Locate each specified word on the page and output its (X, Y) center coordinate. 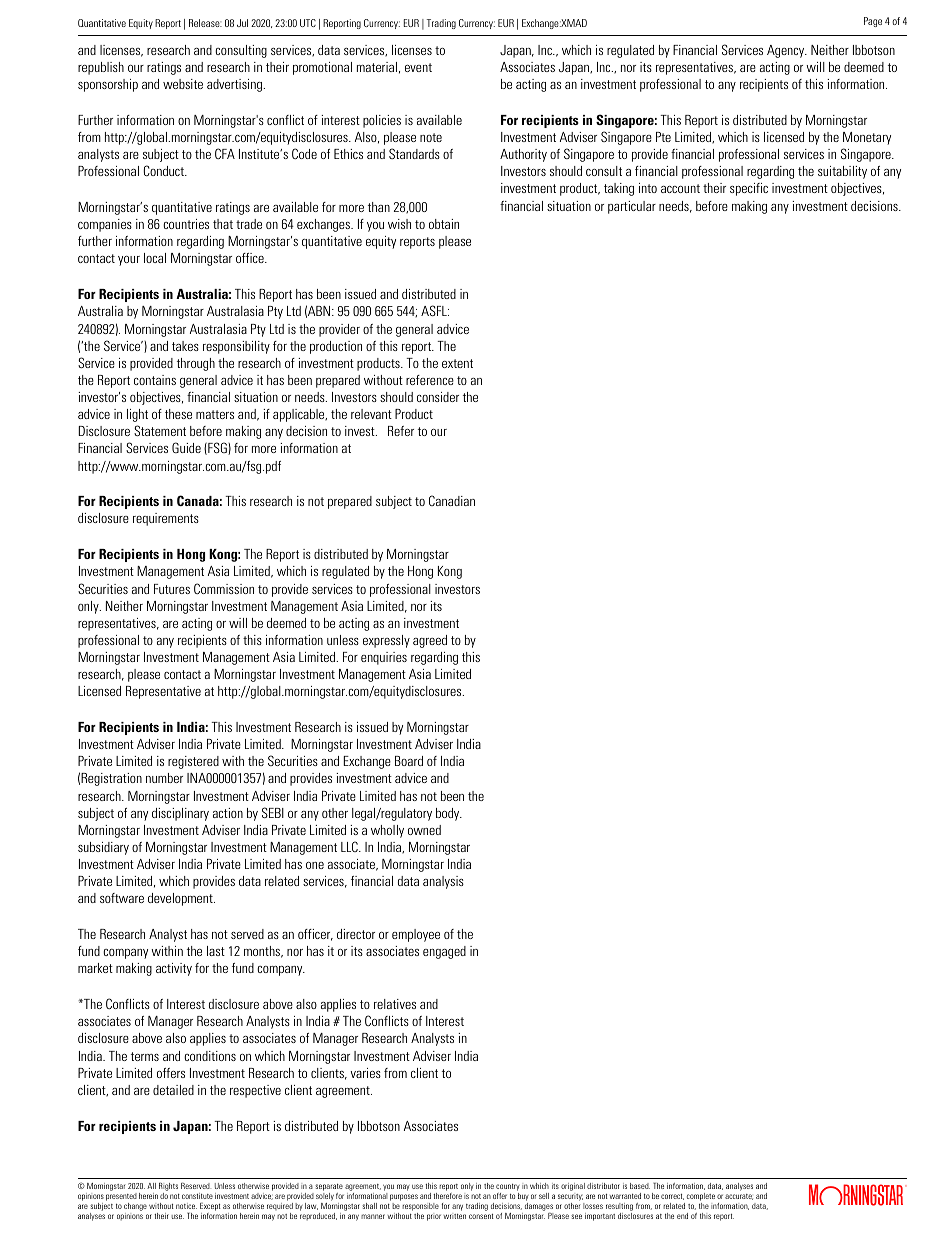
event (418, 67)
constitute (197, 1196)
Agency (787, 51)
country (508, 1189)
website (183, 84)
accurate (739, 1197)
